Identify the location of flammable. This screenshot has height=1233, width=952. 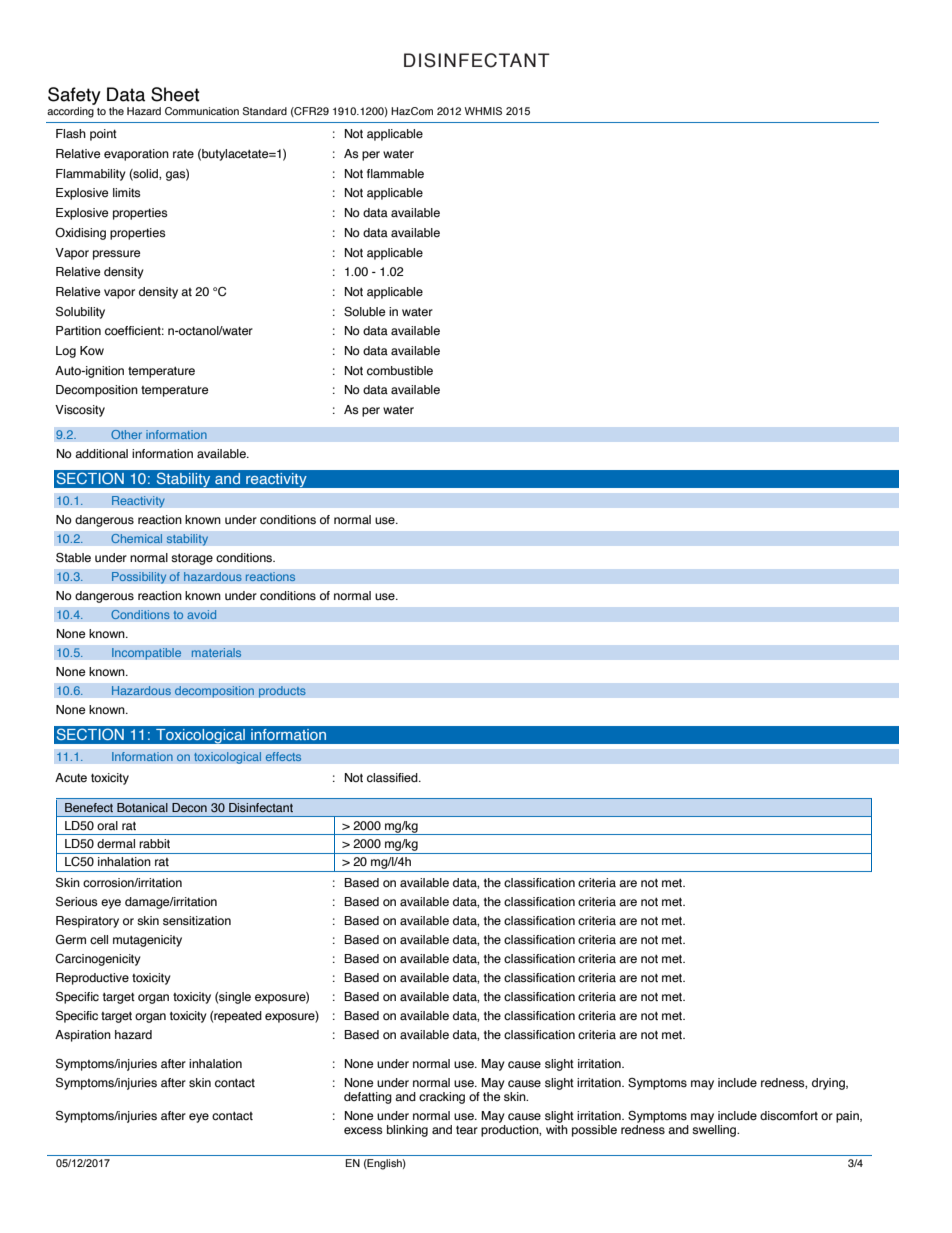
(395, 173).
